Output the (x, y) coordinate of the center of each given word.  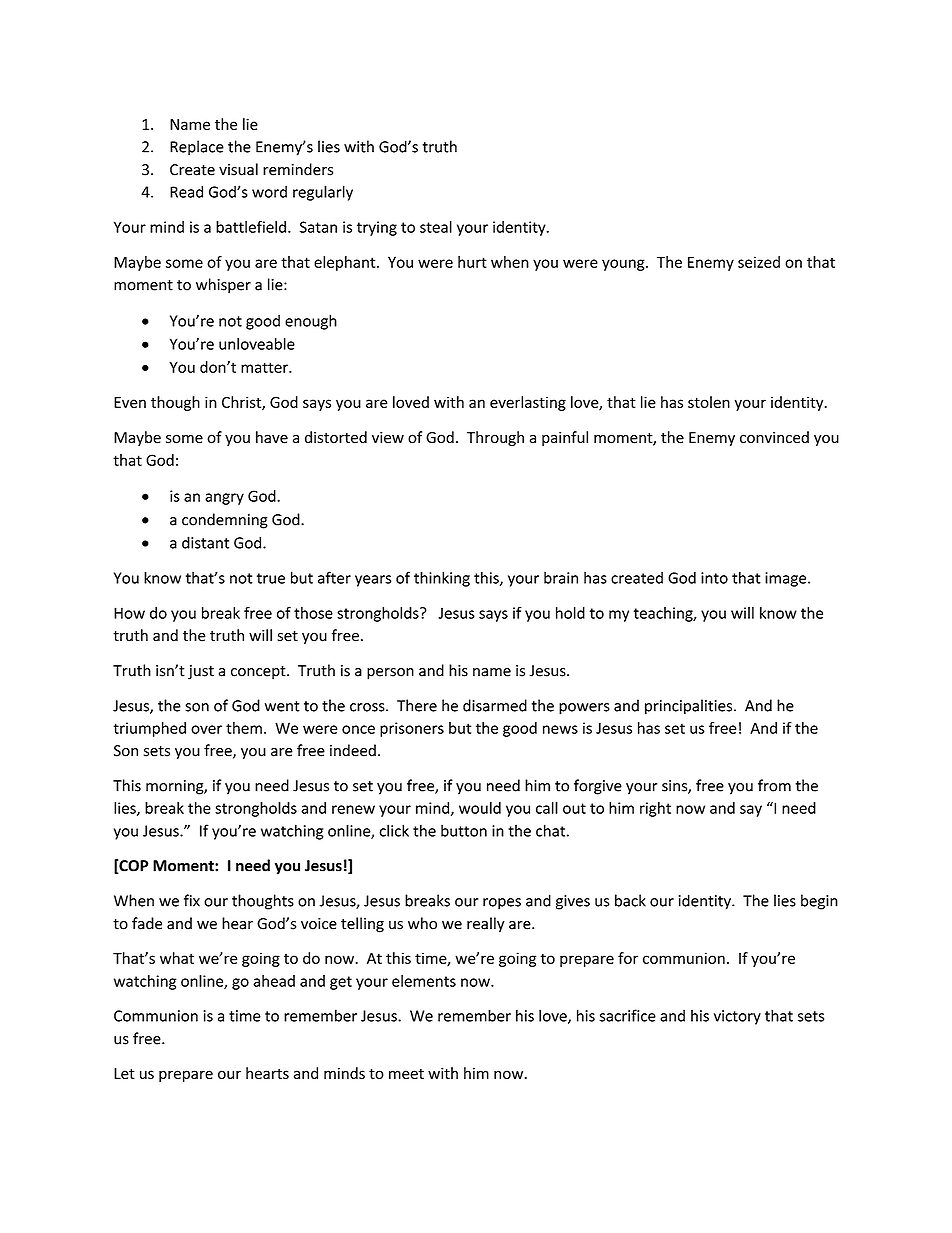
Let (124, 1073)
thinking (442, 579)
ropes (502, 904)
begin (819, 902)
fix (192, 900)
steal (436, 227)
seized (759, 262)
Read (186, 191)
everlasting (528, 403)
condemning (225, 521)
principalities (690, 707)
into (714, 578)
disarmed (495, 705)
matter (265, 367)
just (201, 672)
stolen (709, 402)
